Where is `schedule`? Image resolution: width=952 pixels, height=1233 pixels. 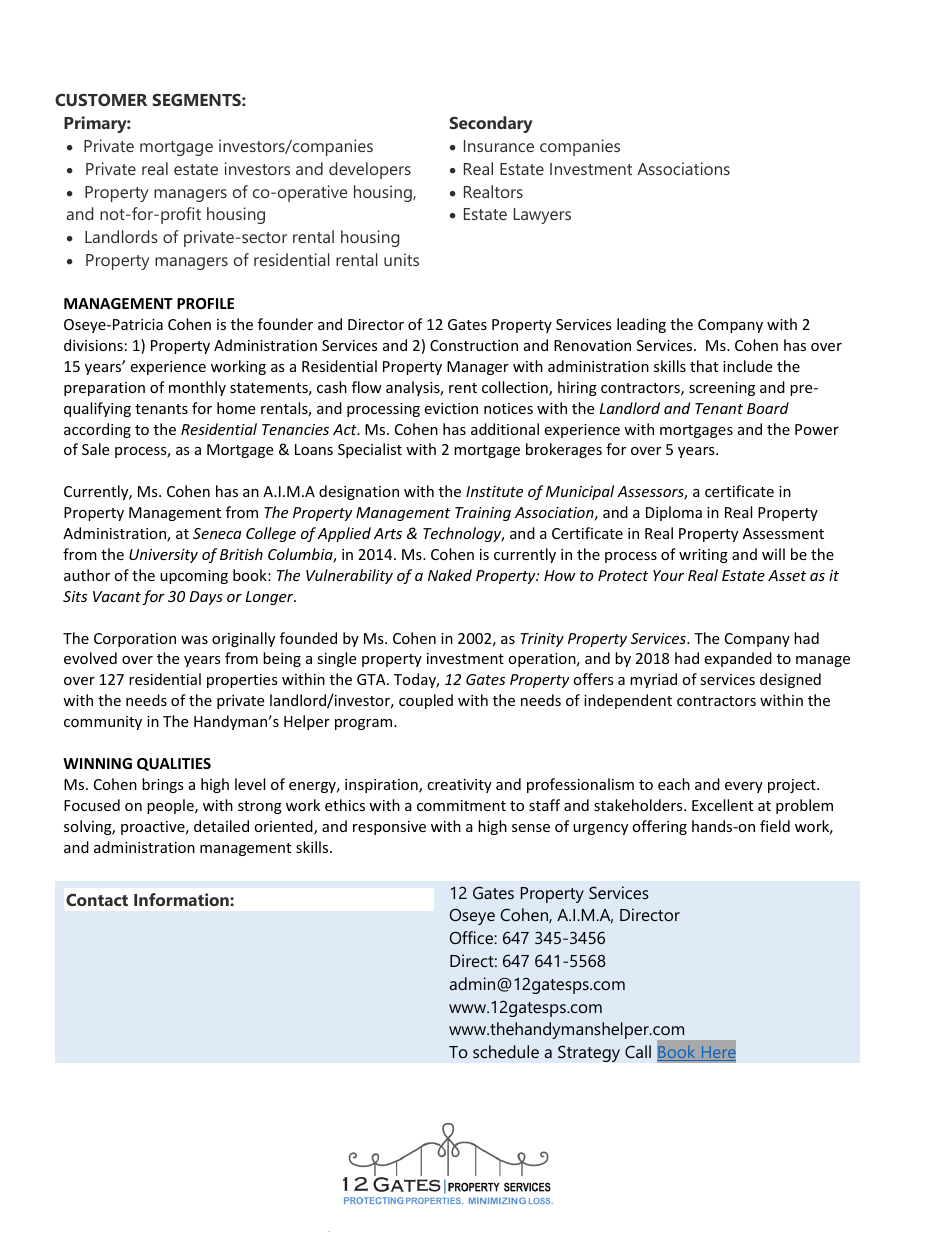 schedule is located at coordinates (506, 1051).
